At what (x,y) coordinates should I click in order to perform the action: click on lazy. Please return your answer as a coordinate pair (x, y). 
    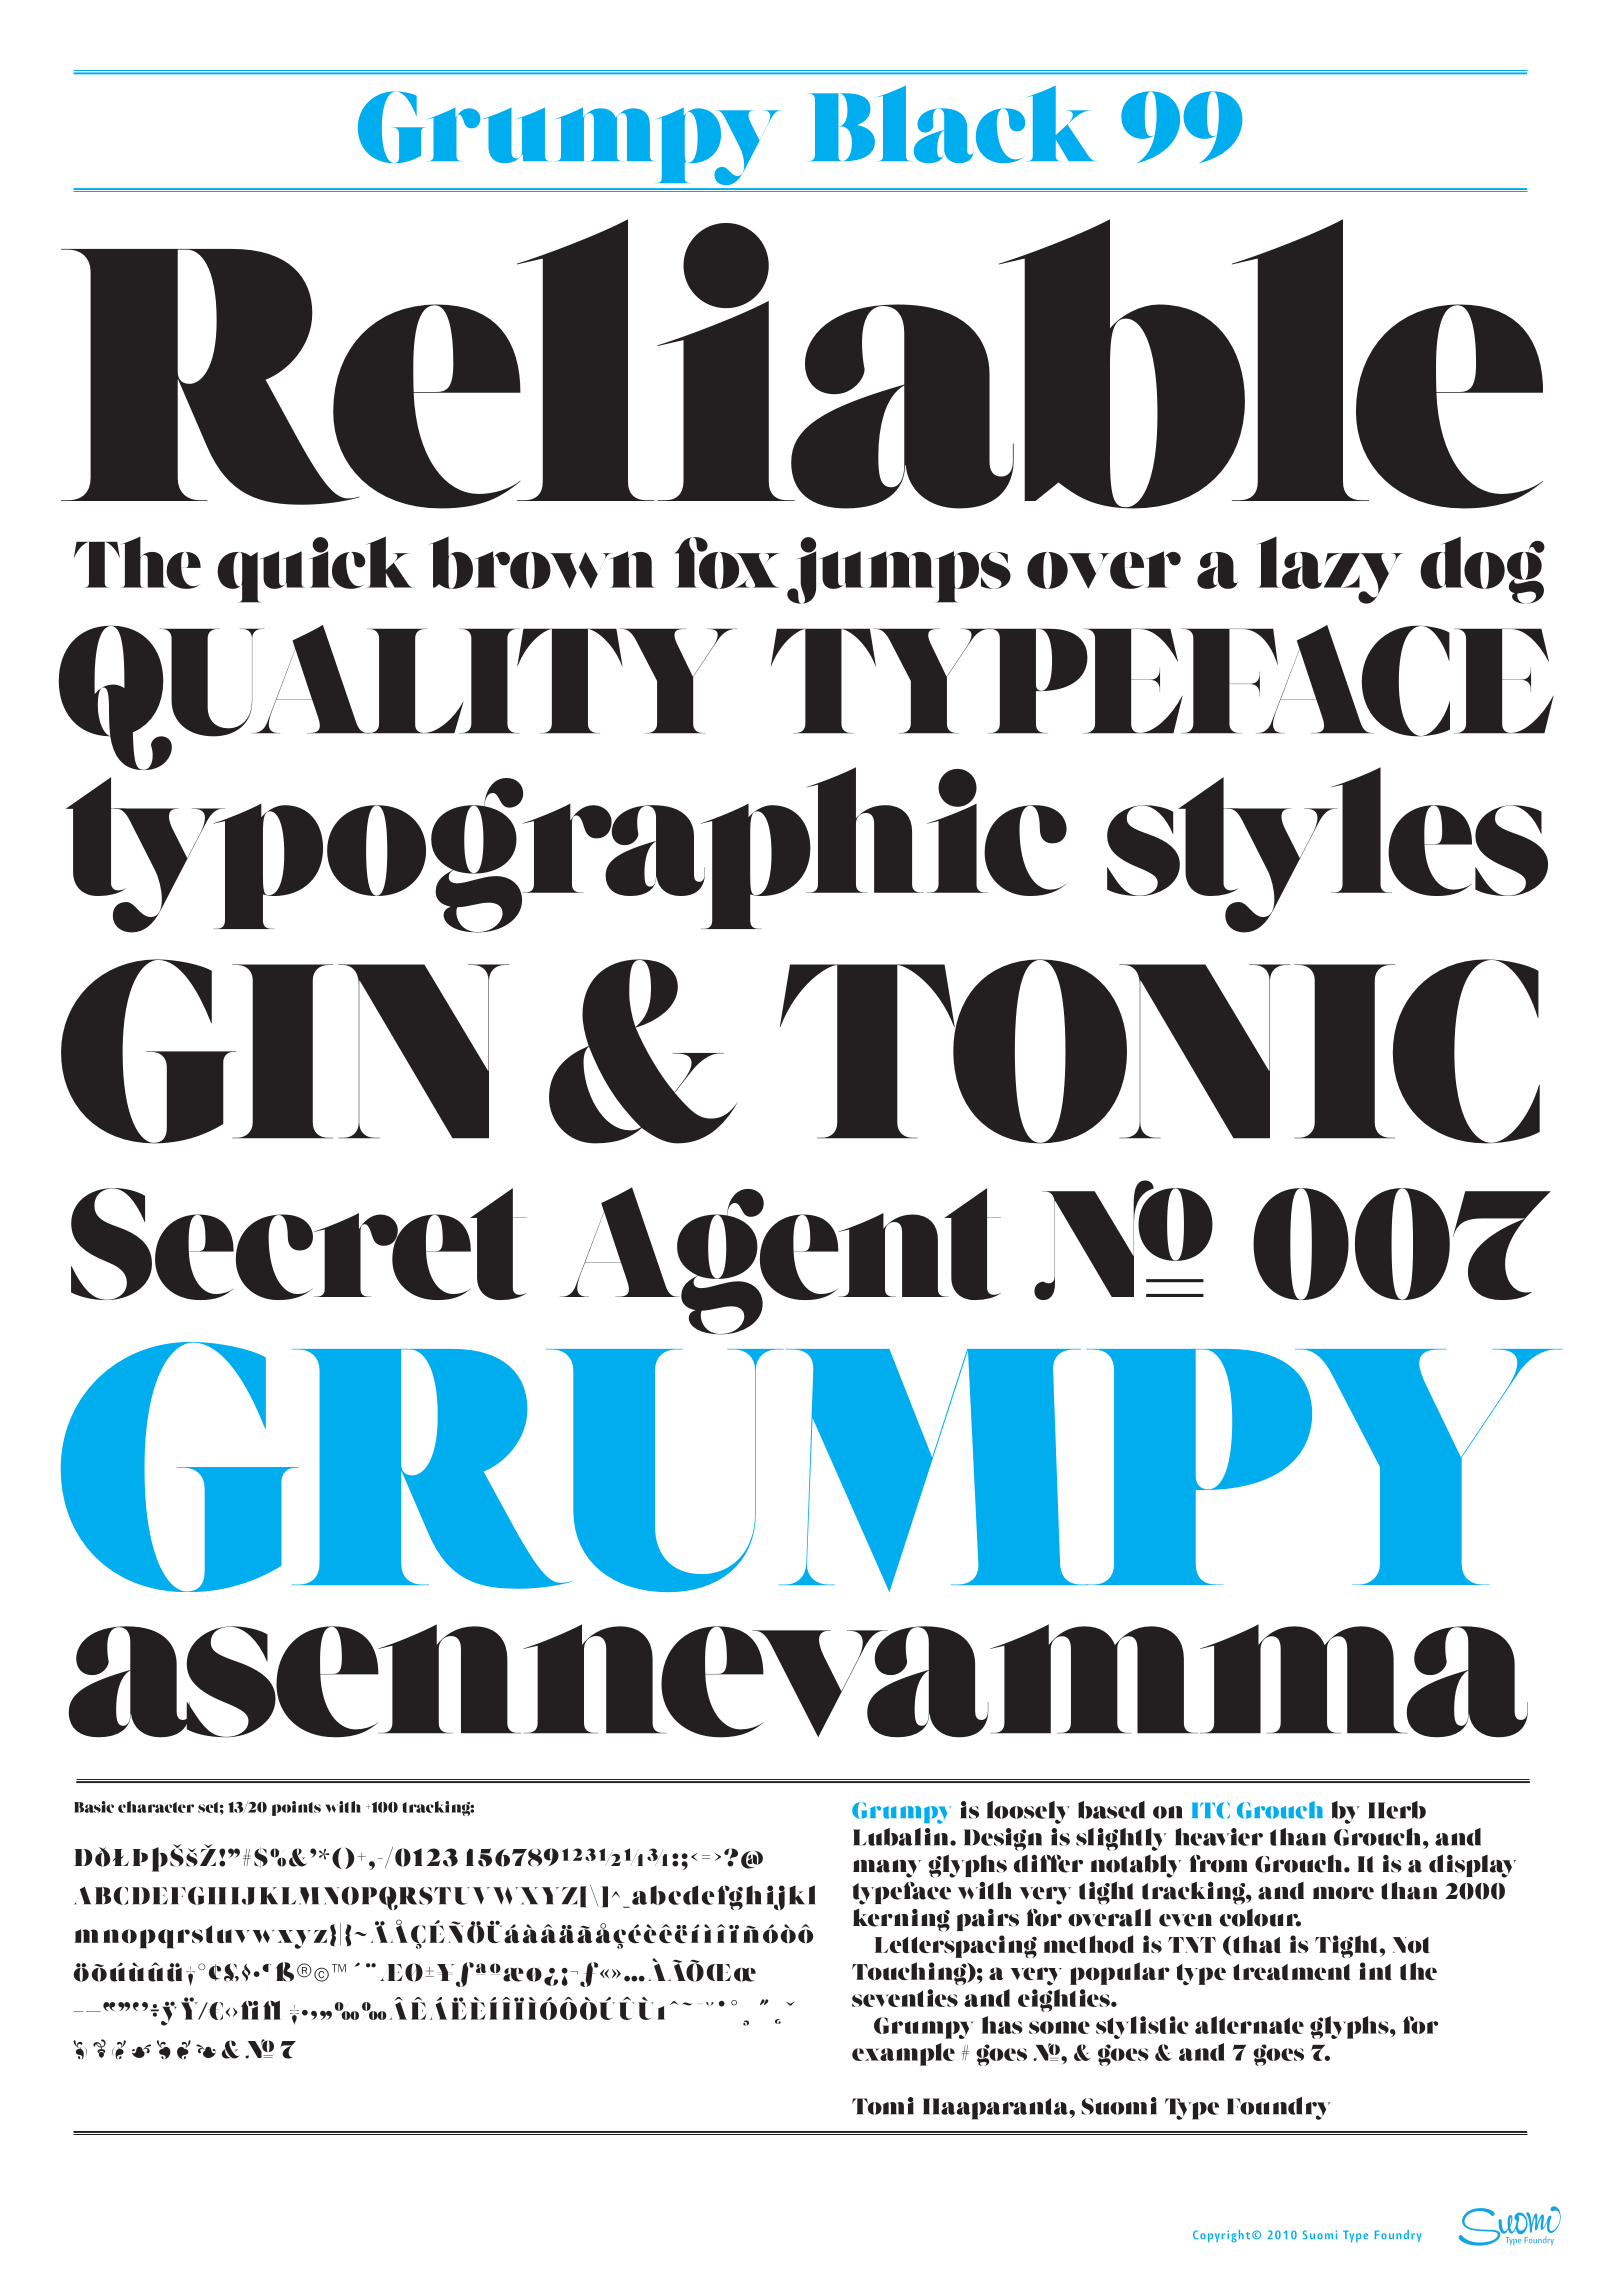
    Looking at the image, I should click on (1330, 570).
